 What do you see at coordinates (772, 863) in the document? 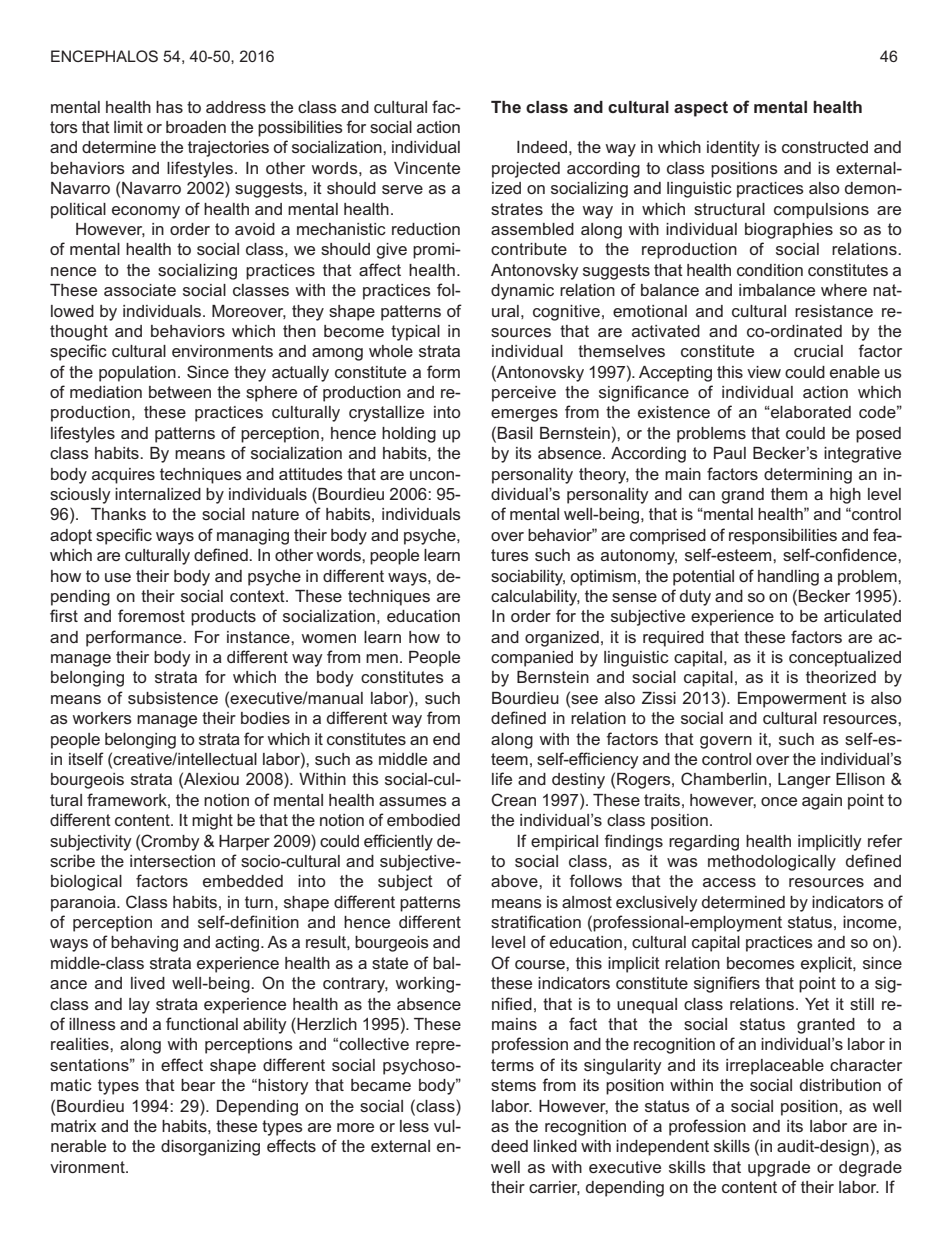
I see `methodologically` at bounding box center [772, 863].
